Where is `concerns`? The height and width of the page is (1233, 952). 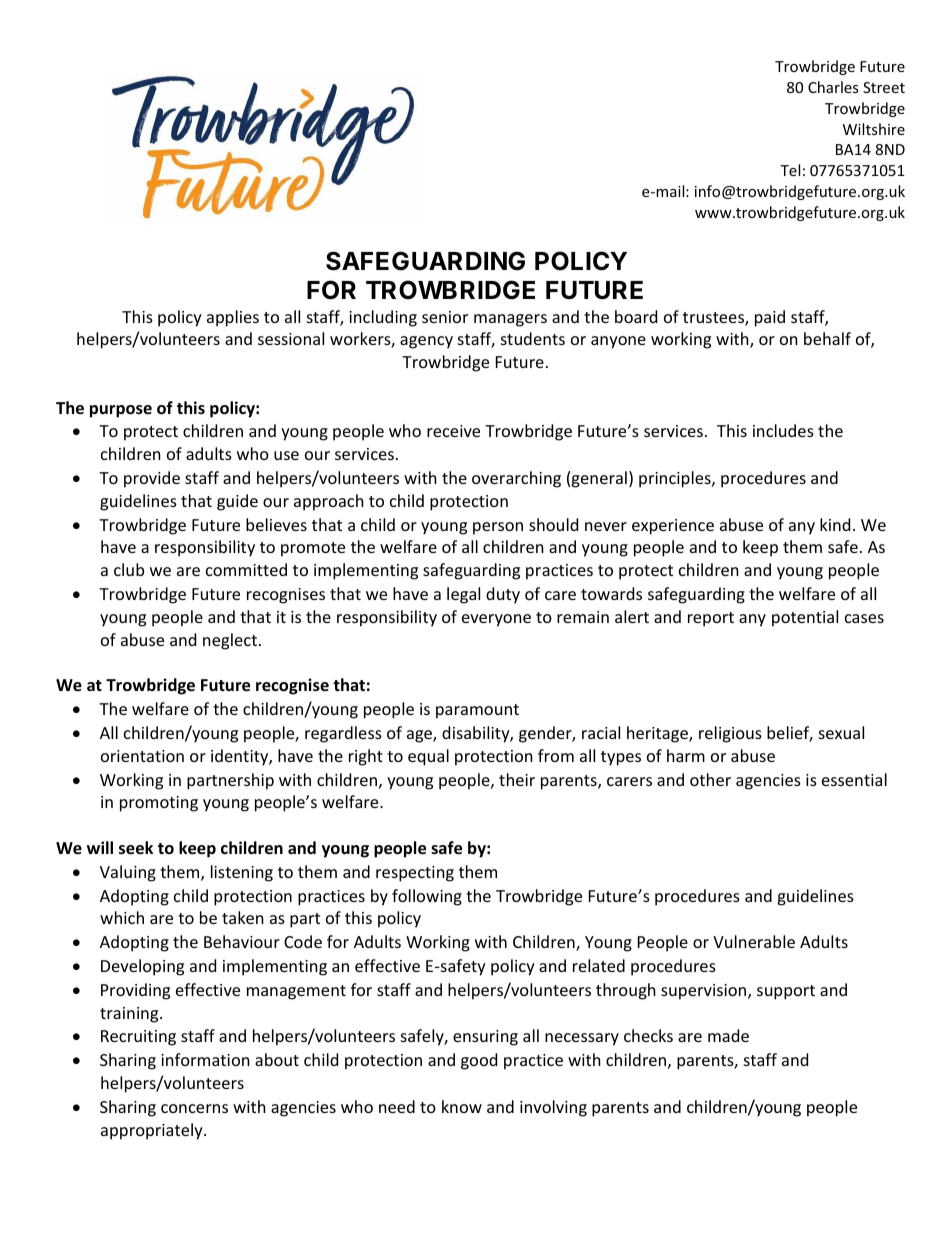
concerns is located at coordinates (194, 1108).
